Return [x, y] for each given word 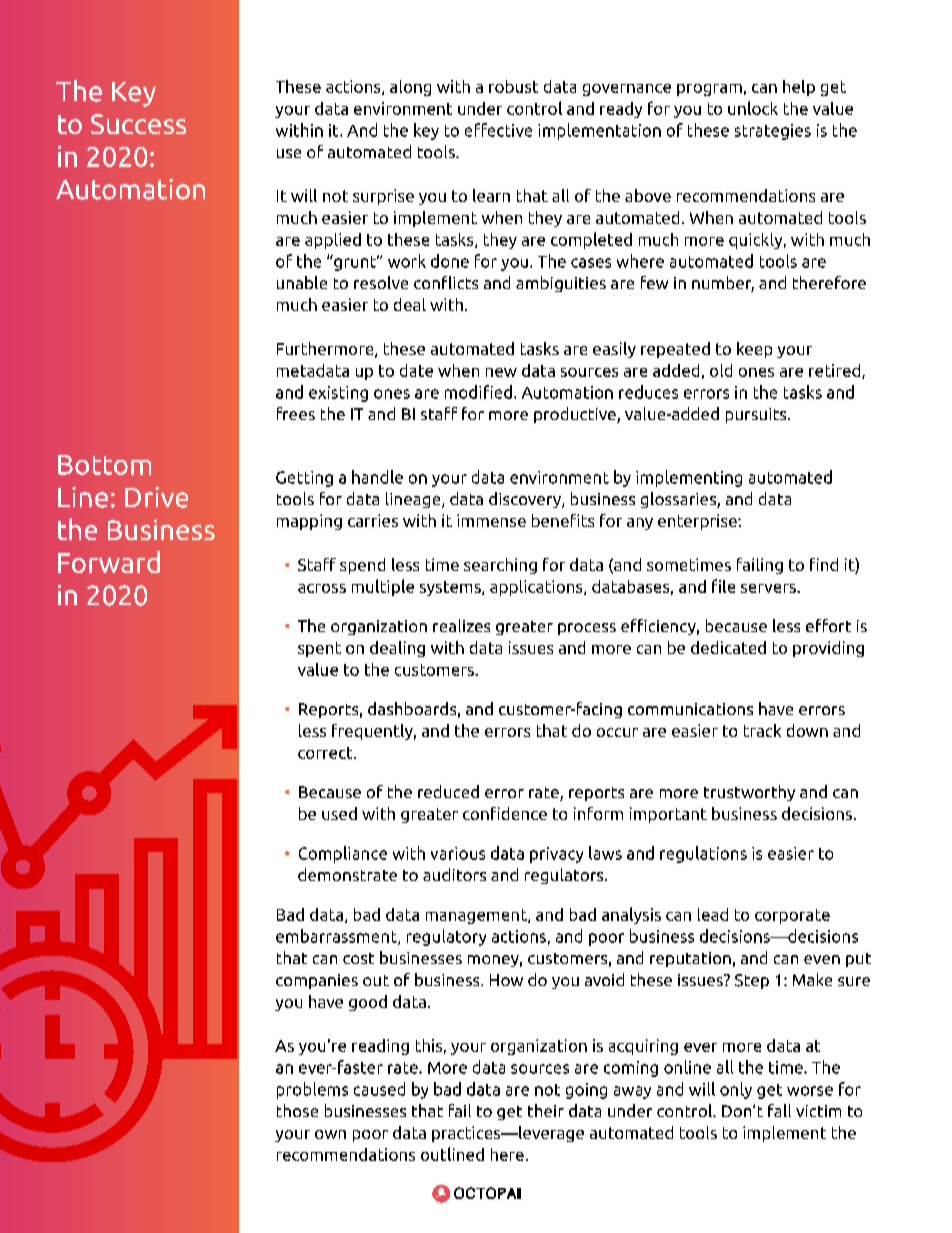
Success [138, 124]
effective [498, 130]
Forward [109, 562]
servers [769, 588]
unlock [753, 108]
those [297, 1110]
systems [451, 588]
